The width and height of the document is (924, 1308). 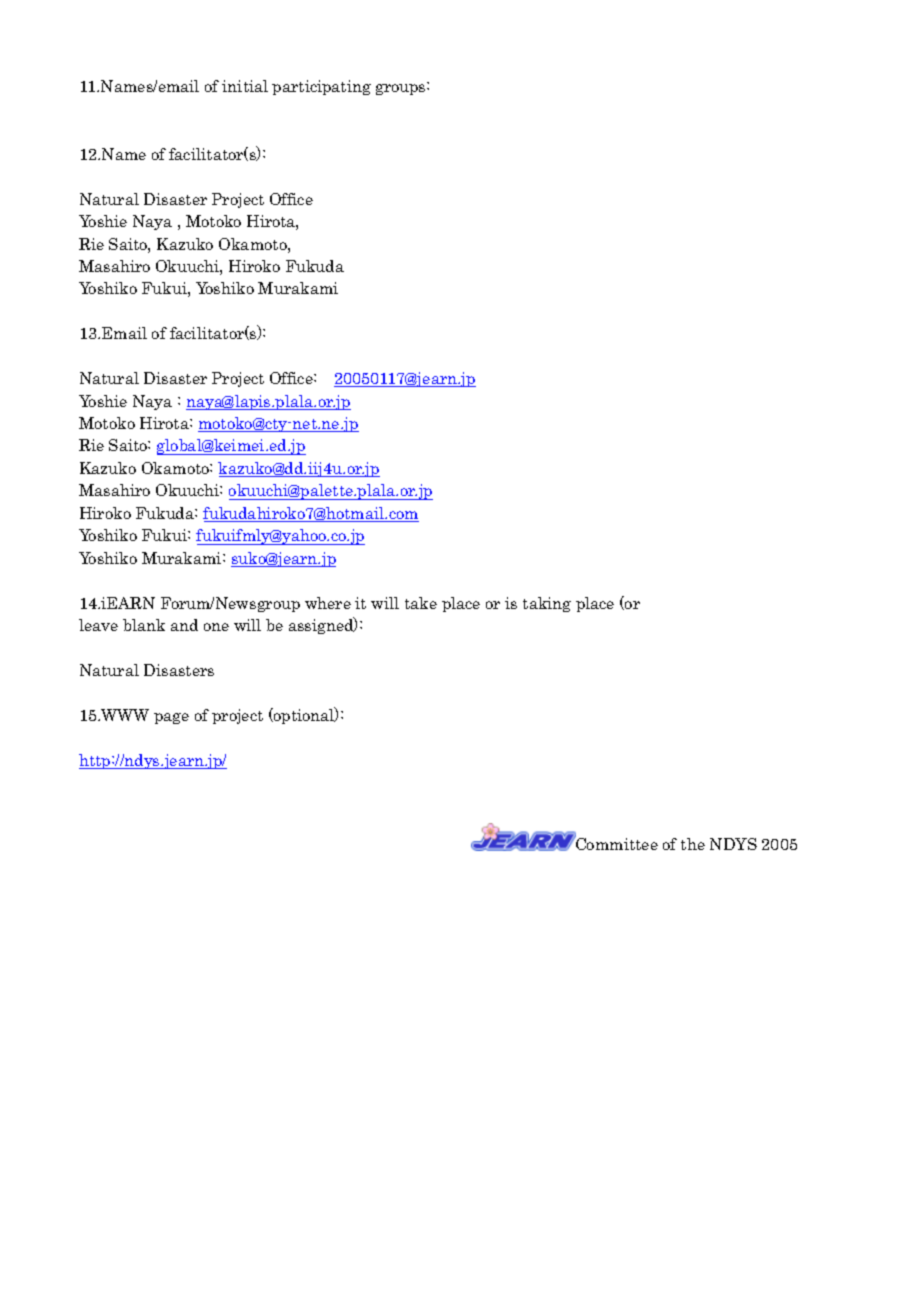 I want to click on and, so click(x=184, y=625).
